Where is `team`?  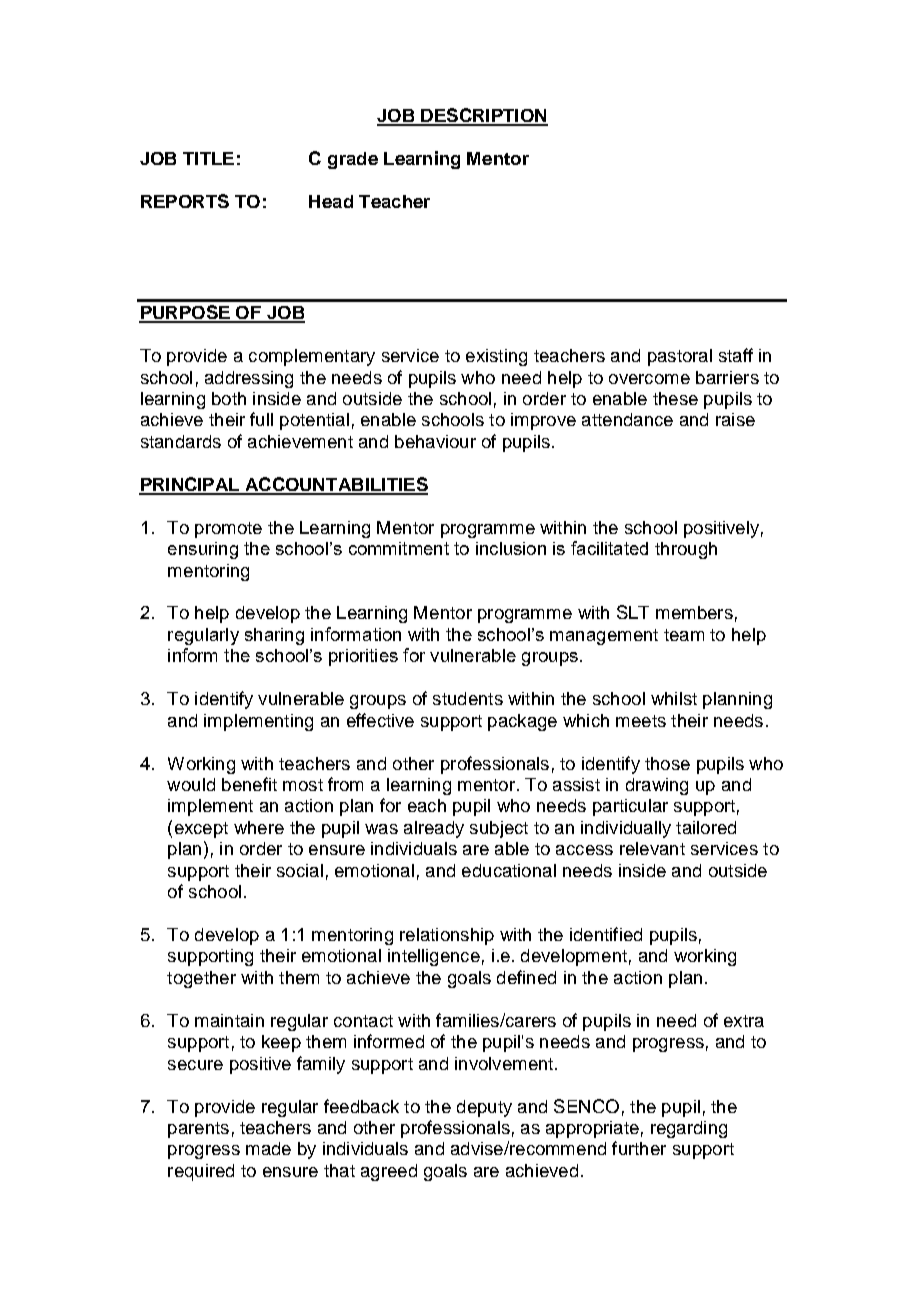
team is located at coordinates (684, 635).
